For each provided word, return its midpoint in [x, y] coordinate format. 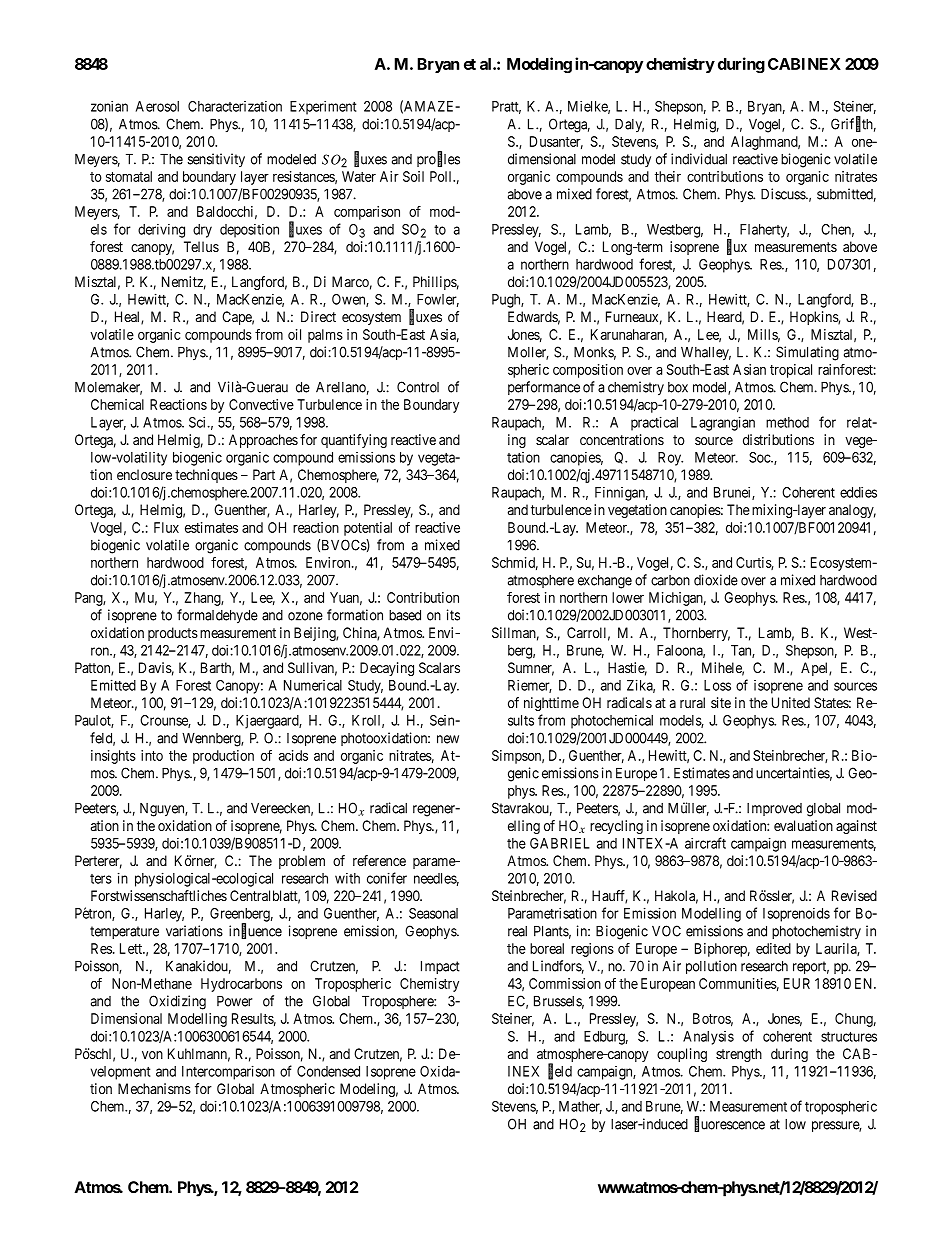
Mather [580, 1107]
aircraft [705, 843]
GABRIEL [560, 843]
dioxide [716, 580]
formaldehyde [217, 616]
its [453, 615]
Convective [261, 404]
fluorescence [729, 1124]
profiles [438, 159]
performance [544, 388]
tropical [791, 371]
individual [699, 159]
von [152, 1055]
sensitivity [216, 160]
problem [302, 862]
